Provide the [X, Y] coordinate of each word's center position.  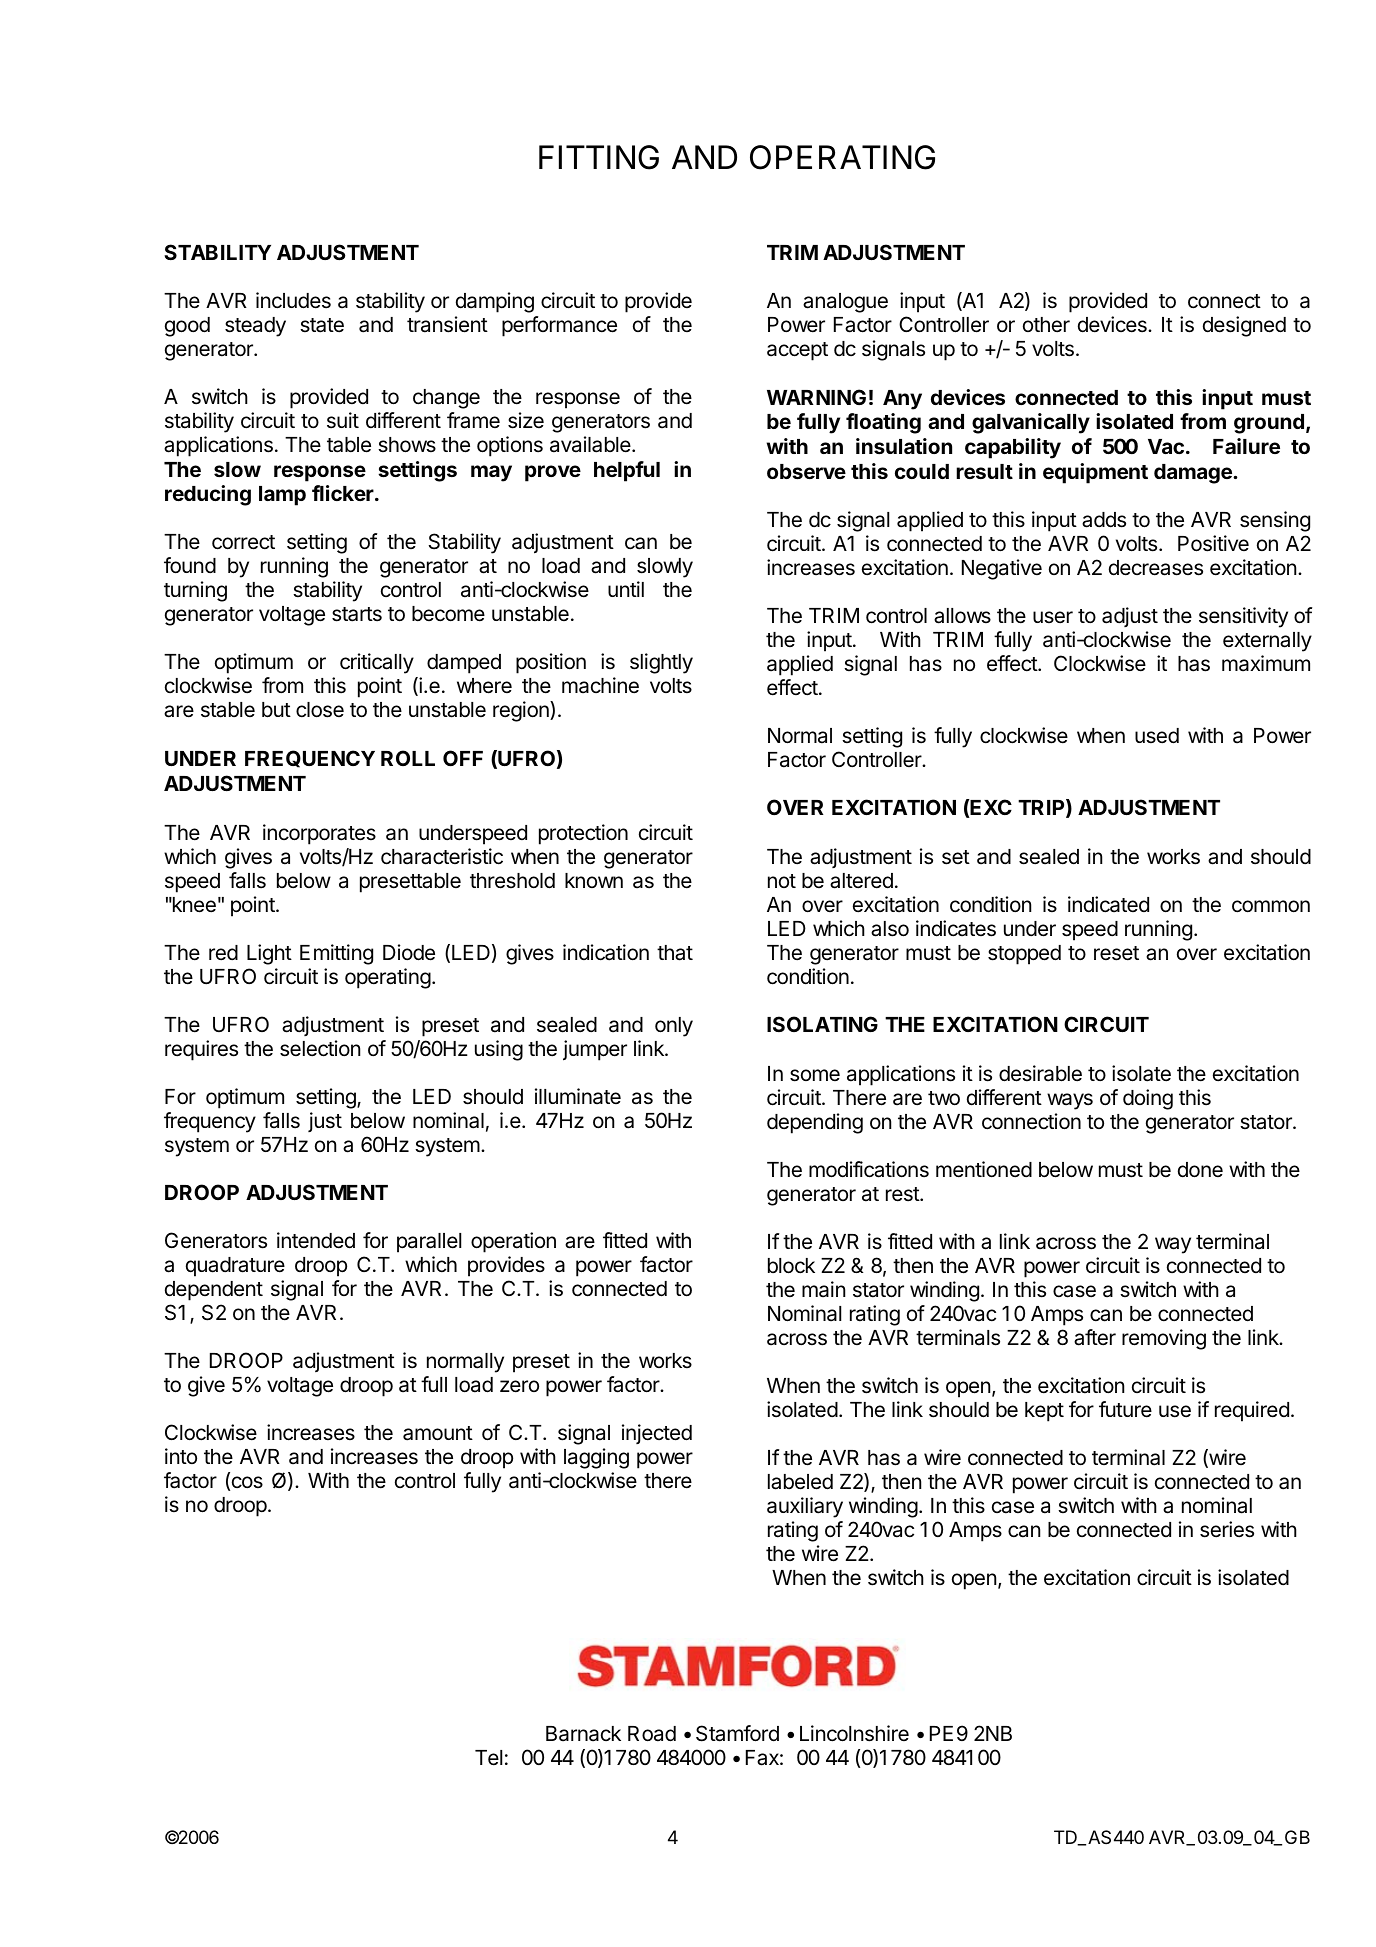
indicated [1108, 904]
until [626, 589]
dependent [214, 1291]
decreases [1156, 568]
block [791, 1266]
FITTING [599, 157]
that [675, 953]
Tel [488, 1758]
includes [293, 300]
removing [1164, 1339]
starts [357, 614]
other [1046, 325]
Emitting [336, 954]
